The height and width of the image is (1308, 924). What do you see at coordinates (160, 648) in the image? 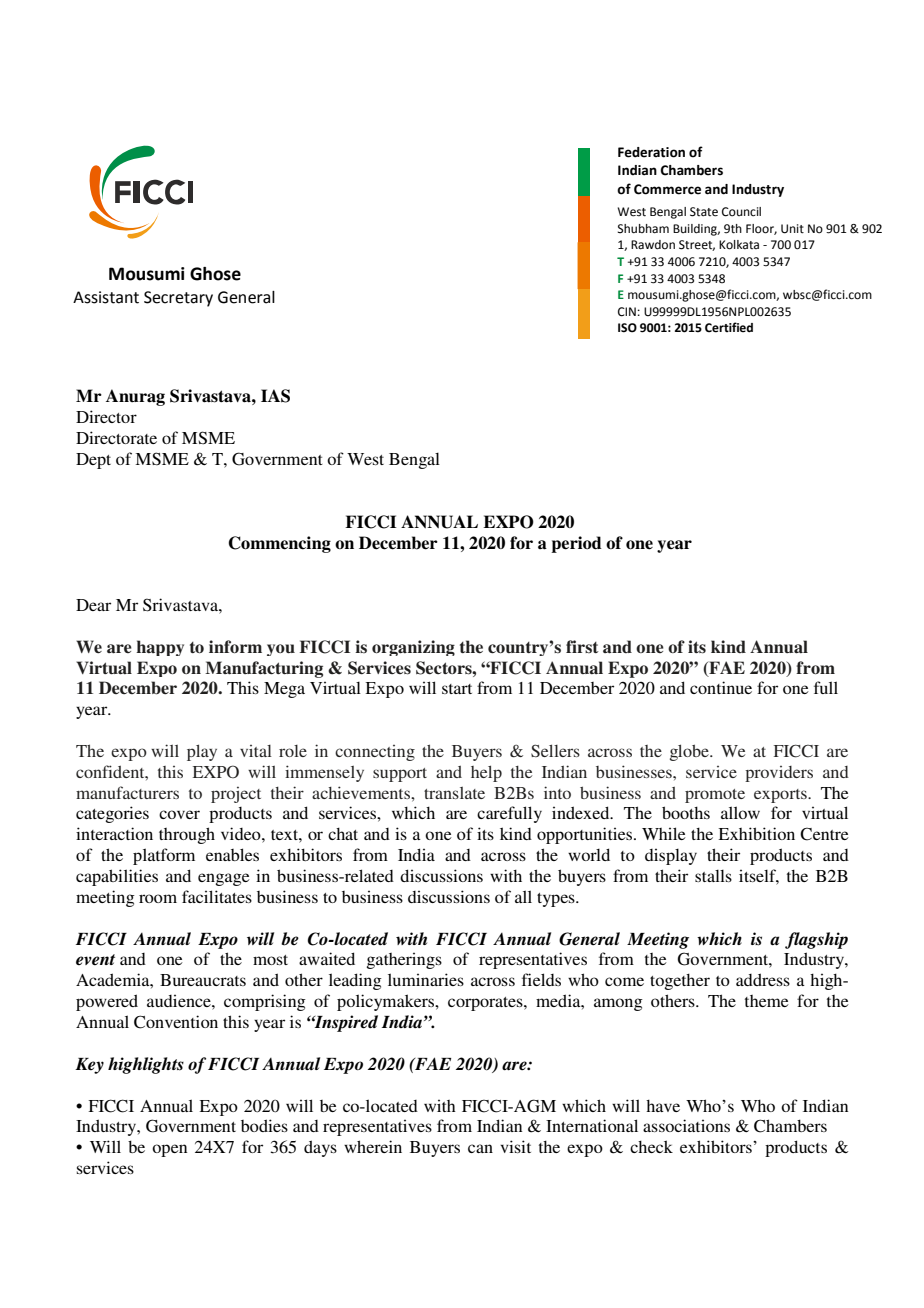
I see `happy` at bounding box center [160, 648].
